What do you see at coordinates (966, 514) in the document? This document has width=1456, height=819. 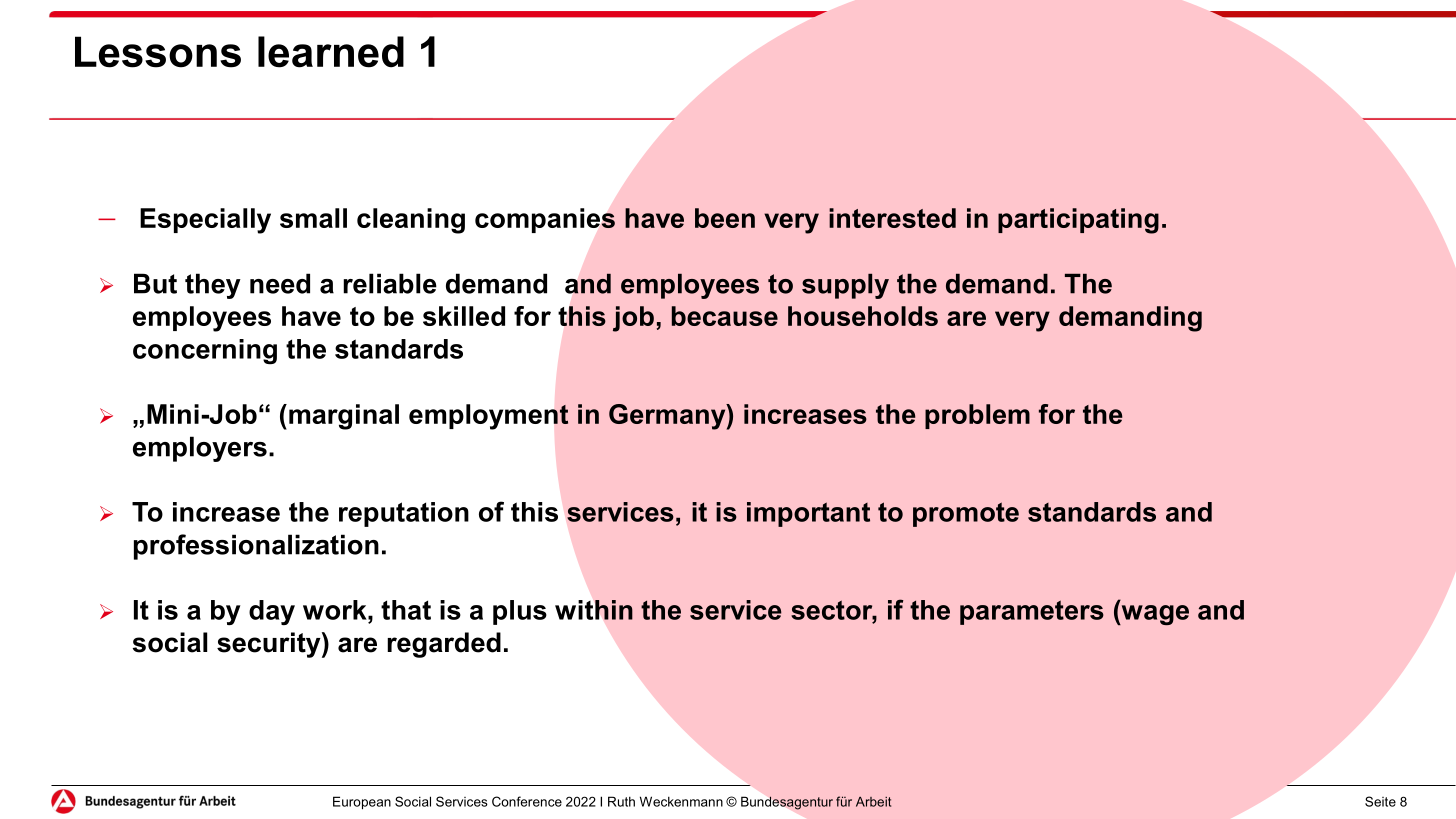 I see `promote` at bounding box center [966, 514].
